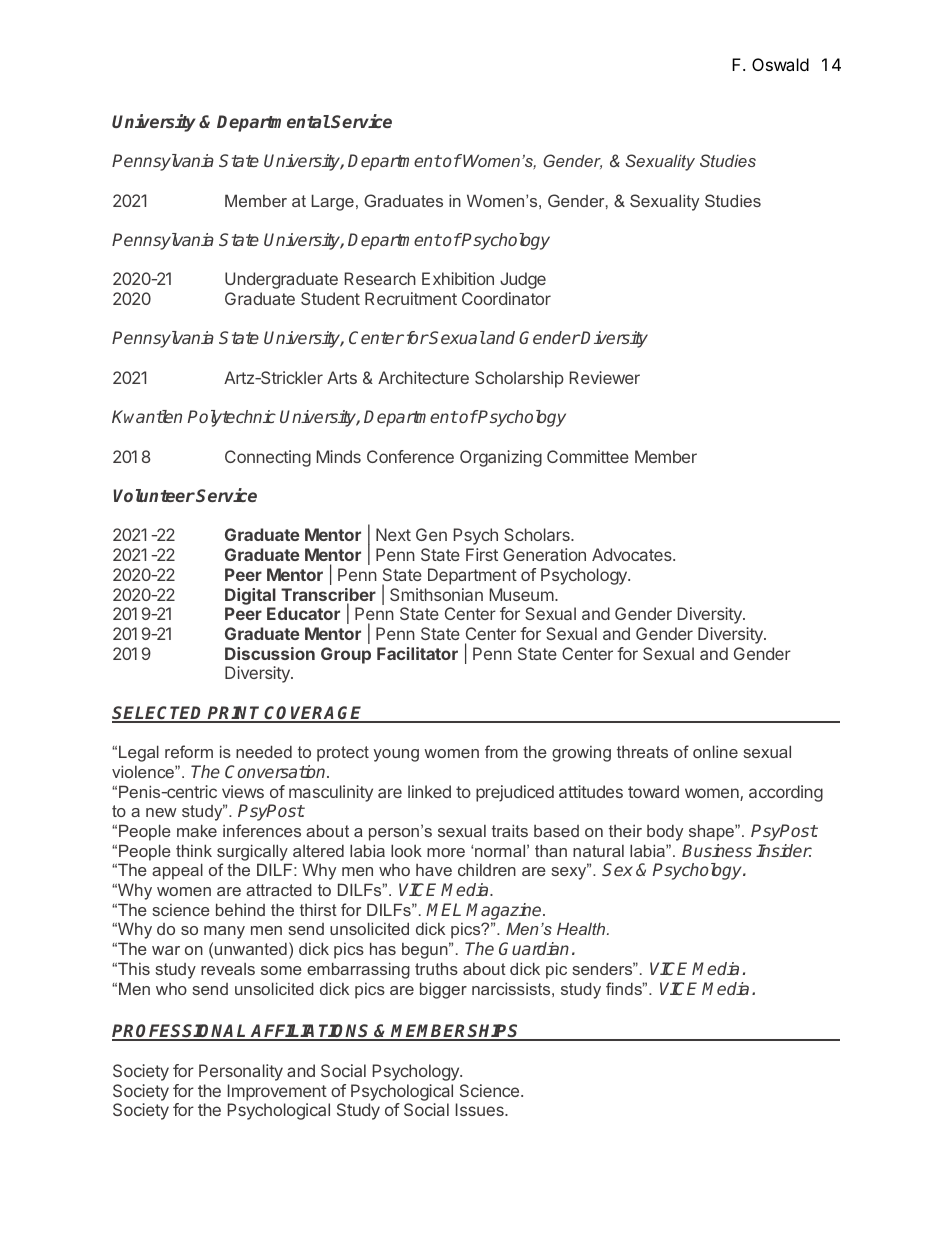 The width and height of the screenshot is (952, 1233). What do you see at coordinates (780, 64) in the screenshot?
I see `Oswald` at bounding box center [780, 64].
